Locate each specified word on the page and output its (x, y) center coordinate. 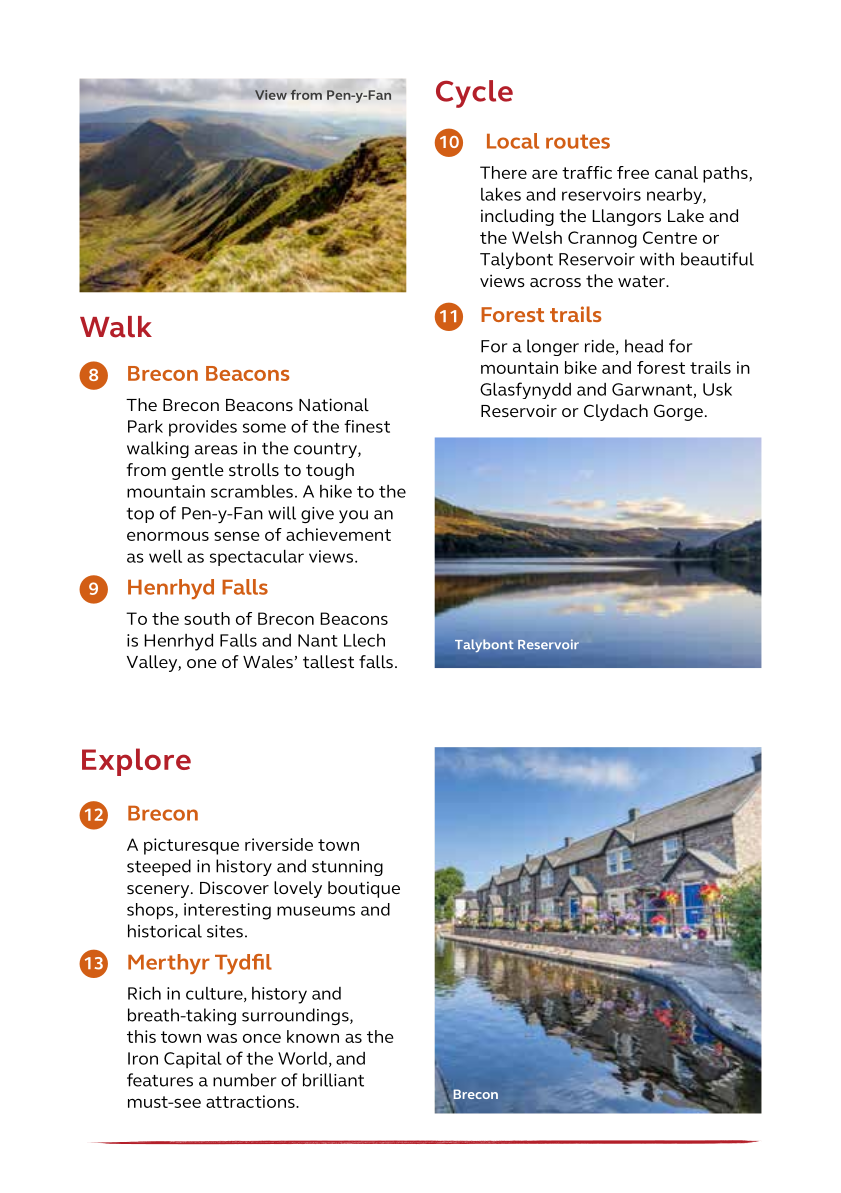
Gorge (678, 412)
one (202, 663)
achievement (338, 534)
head (644, 346)
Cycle (474, 94)
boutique (364, 889)
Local (513, 141)
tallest (328, 661)
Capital (193, 1060)
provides (203, 428)
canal (676, 172)
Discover (234, 887)
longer (553, 347)
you (353, 516)
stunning (347, 868)
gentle (198, 471)
